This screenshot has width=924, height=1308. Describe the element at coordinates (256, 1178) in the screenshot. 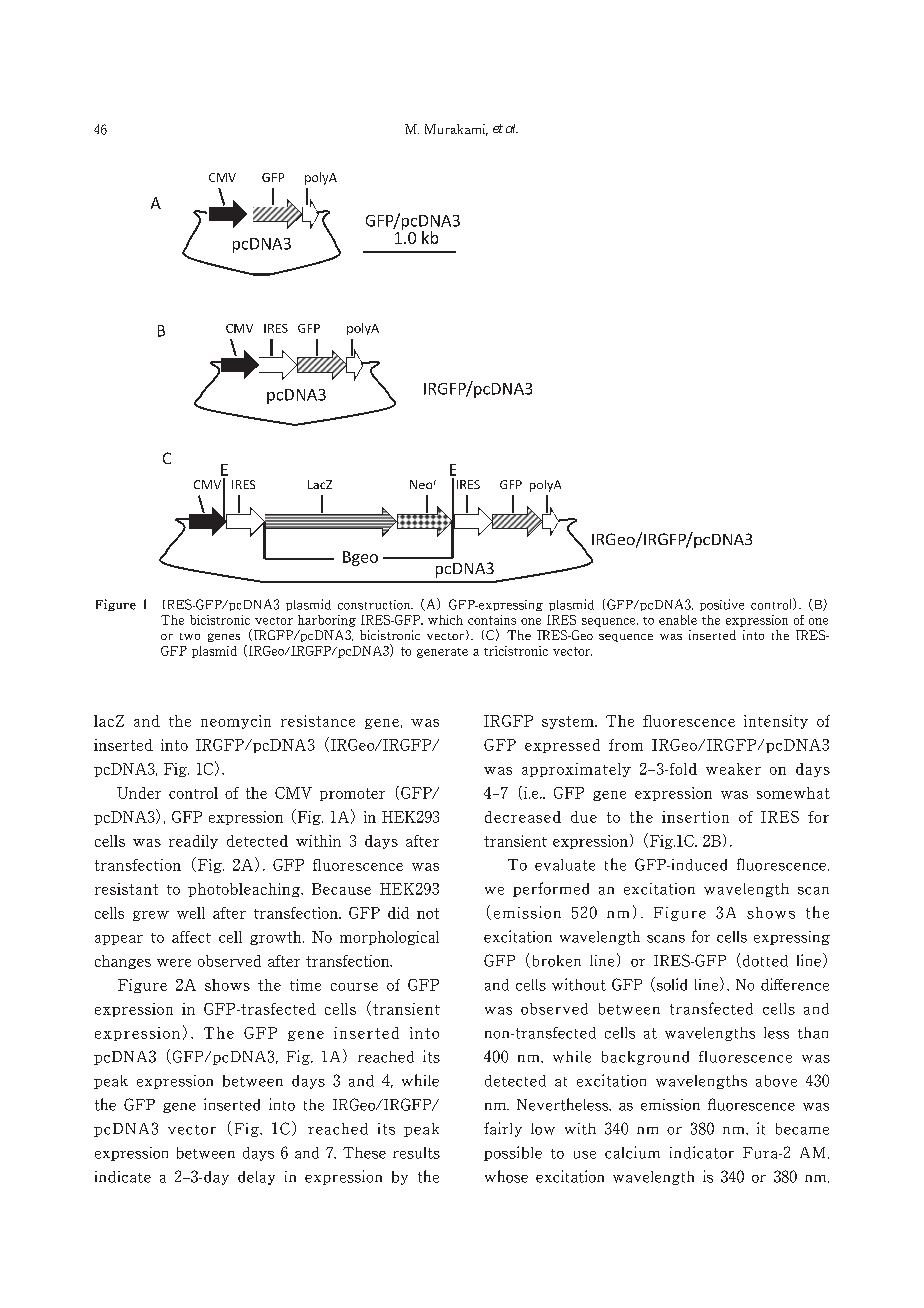

I see `delay` at that location.
